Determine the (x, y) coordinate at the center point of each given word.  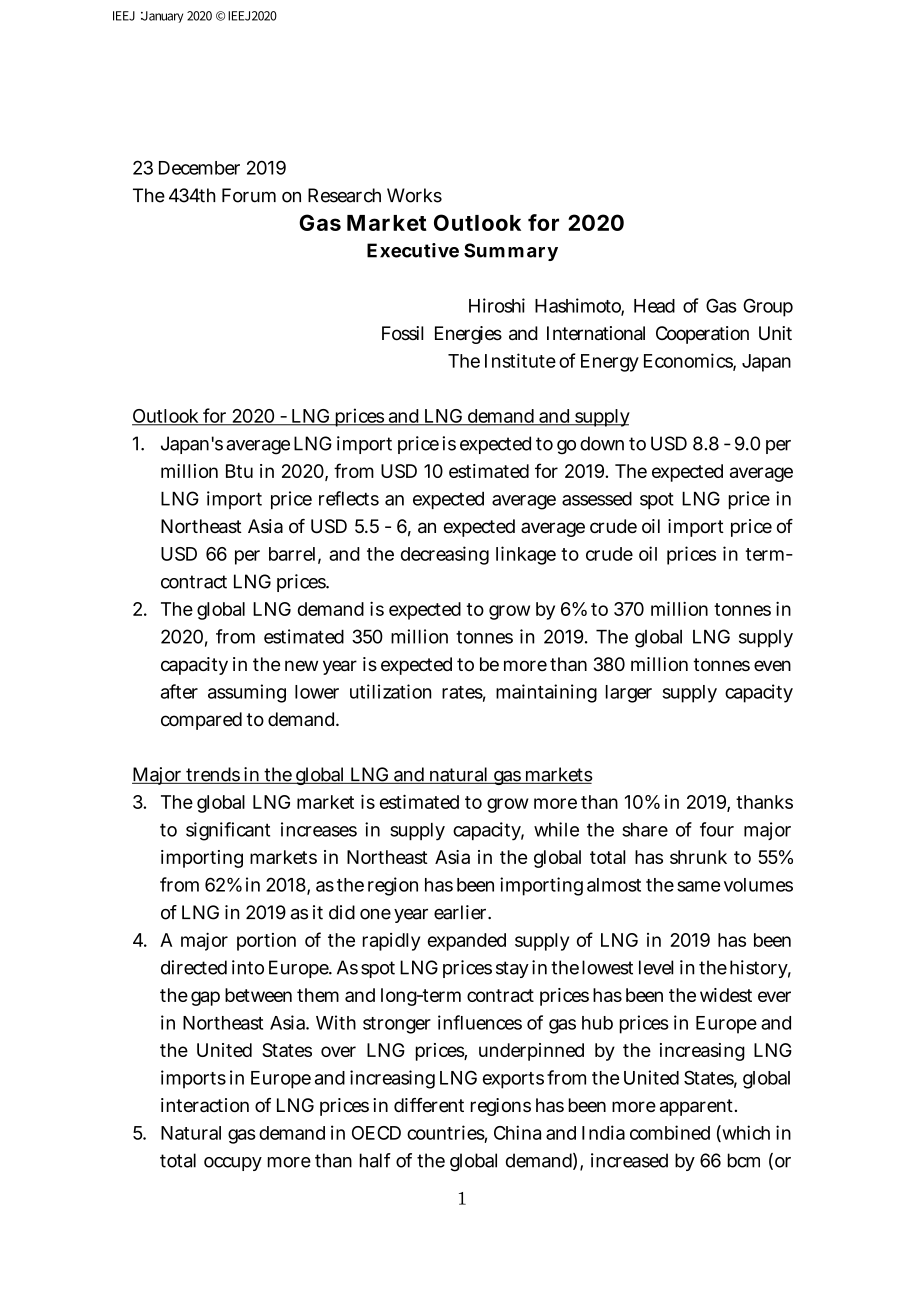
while (556, 829)
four (717, 829)
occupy (233, 1164)
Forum (249, 195)
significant (228, 831)
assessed (597, 499)
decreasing (445, 555)
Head (654, 306)
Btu (239, 471)
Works (414, 195)
